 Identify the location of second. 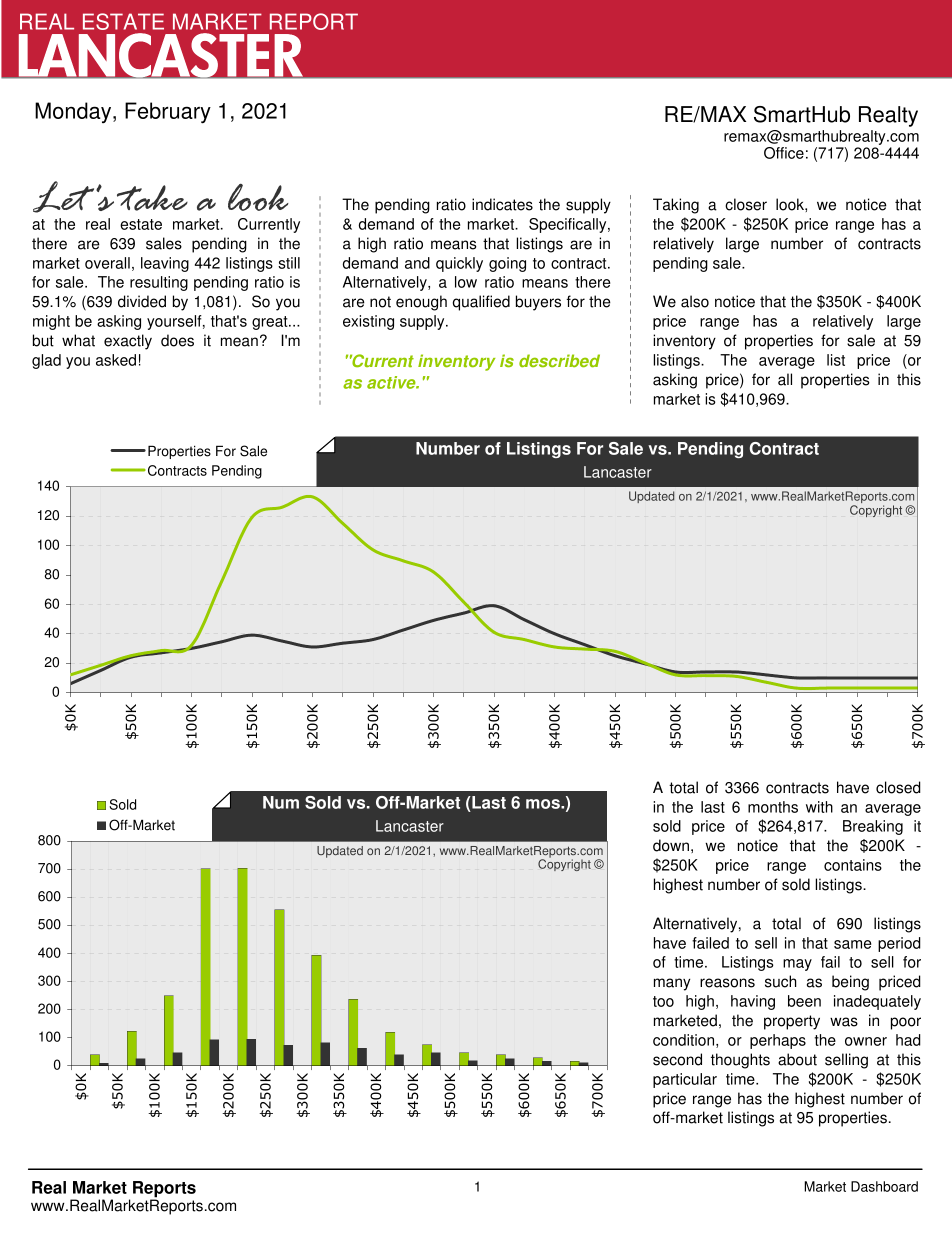
(677, 1059).
